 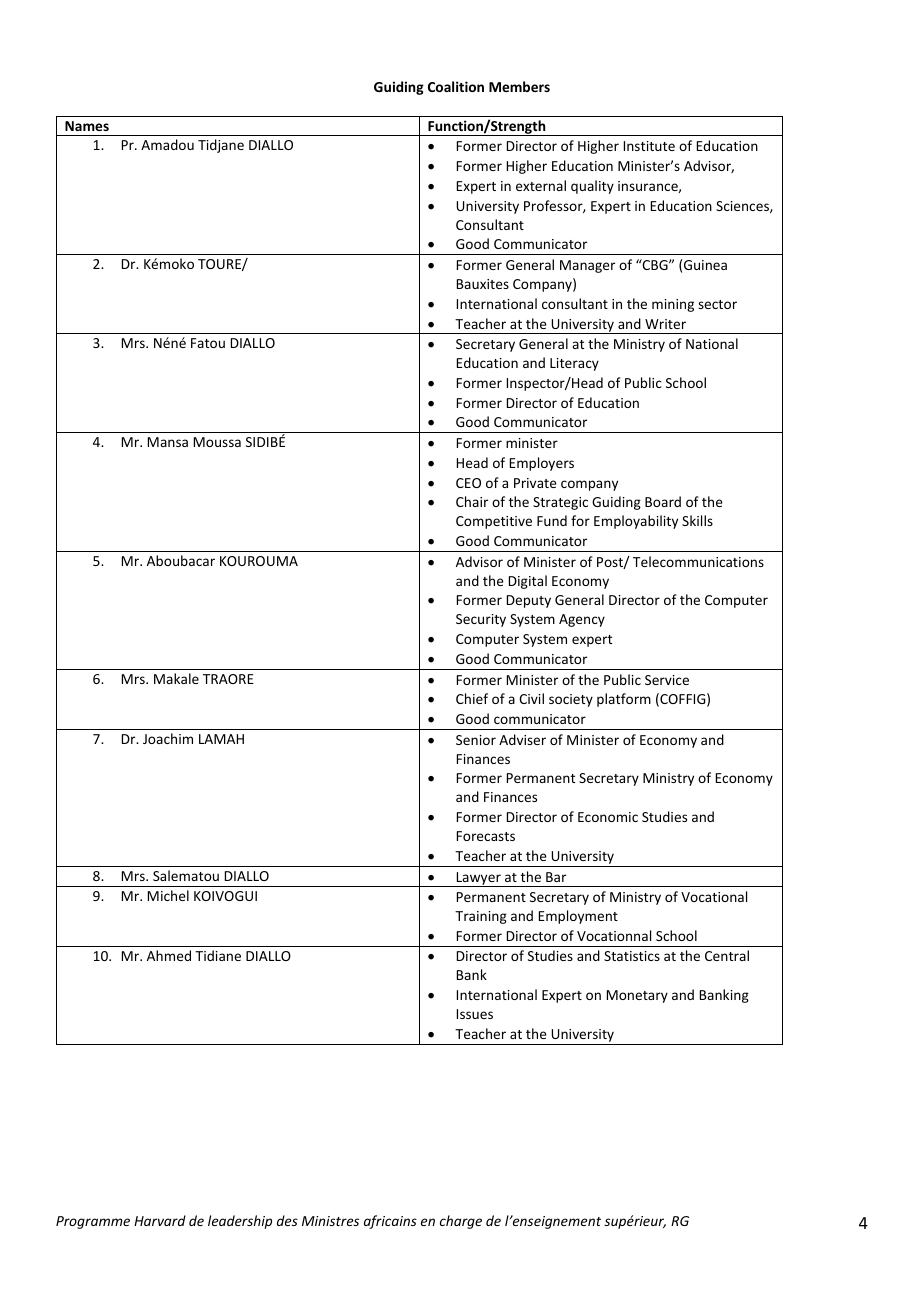 I want to click on Harvard, so click(x=160, y=1220).
